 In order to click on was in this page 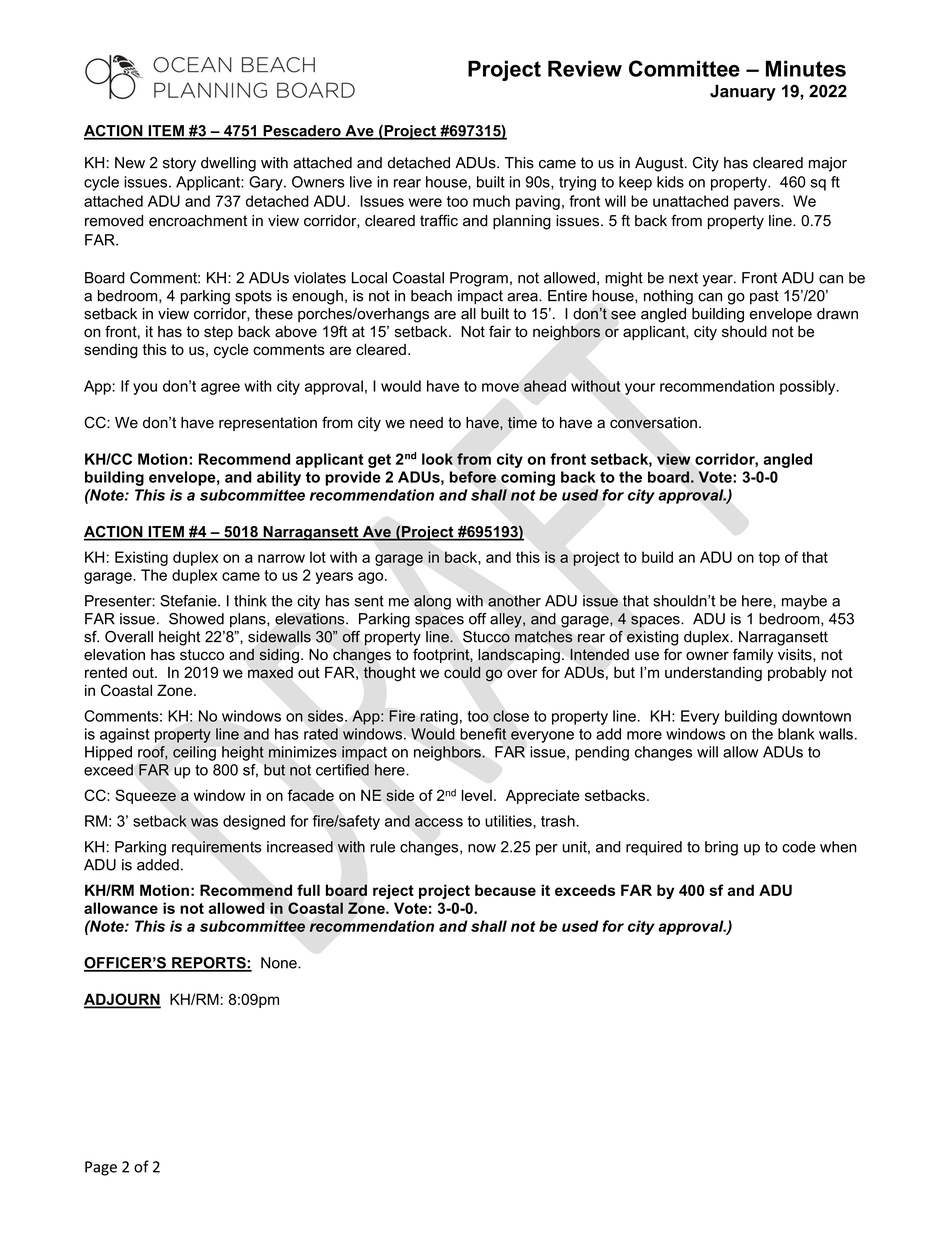, I will do `click(204, 822)`.
